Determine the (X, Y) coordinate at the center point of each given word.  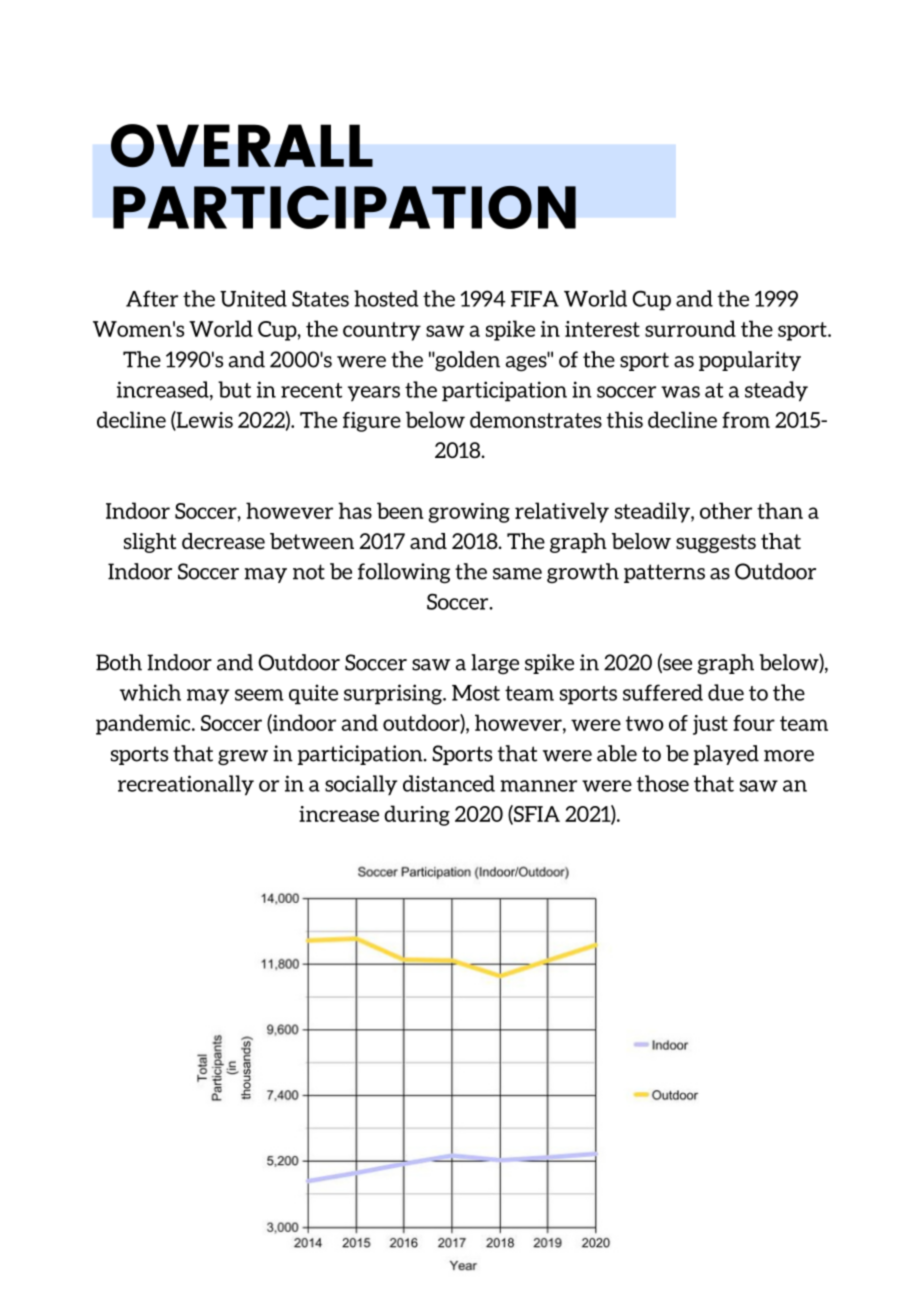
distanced (449, 783)
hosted (386, 298)
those (662, 783)
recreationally (186, 785)
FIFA (535, 299)
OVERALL (242, 146)
